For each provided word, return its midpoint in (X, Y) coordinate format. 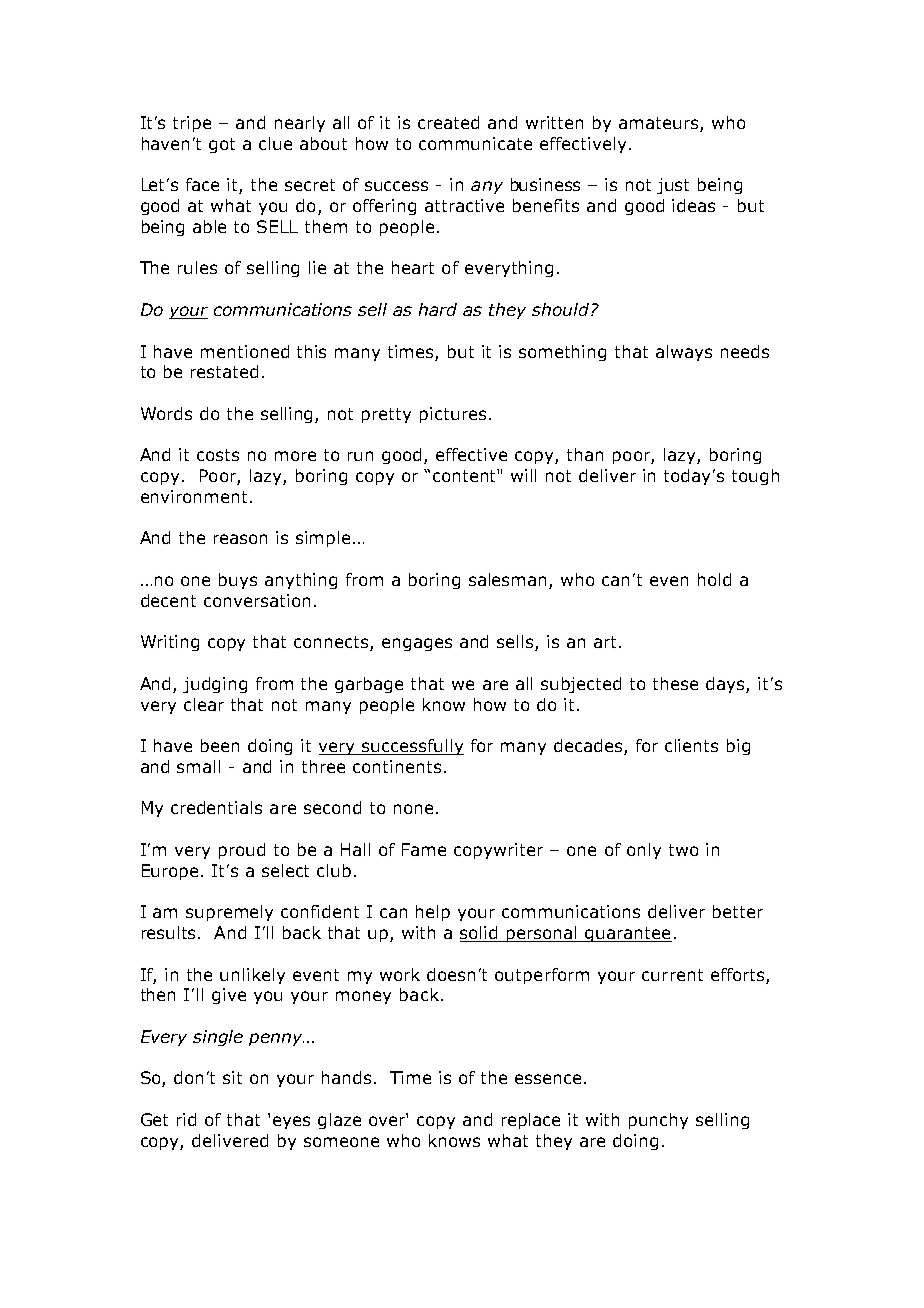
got (222, 145)
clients (691, 745)
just (673, 186)
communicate (475, 143)
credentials (216, 807)
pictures (453, 415)
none (413, 809)
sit (232, 1077)
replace (531, 1121)
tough (755, 477)
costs (218, 455)
